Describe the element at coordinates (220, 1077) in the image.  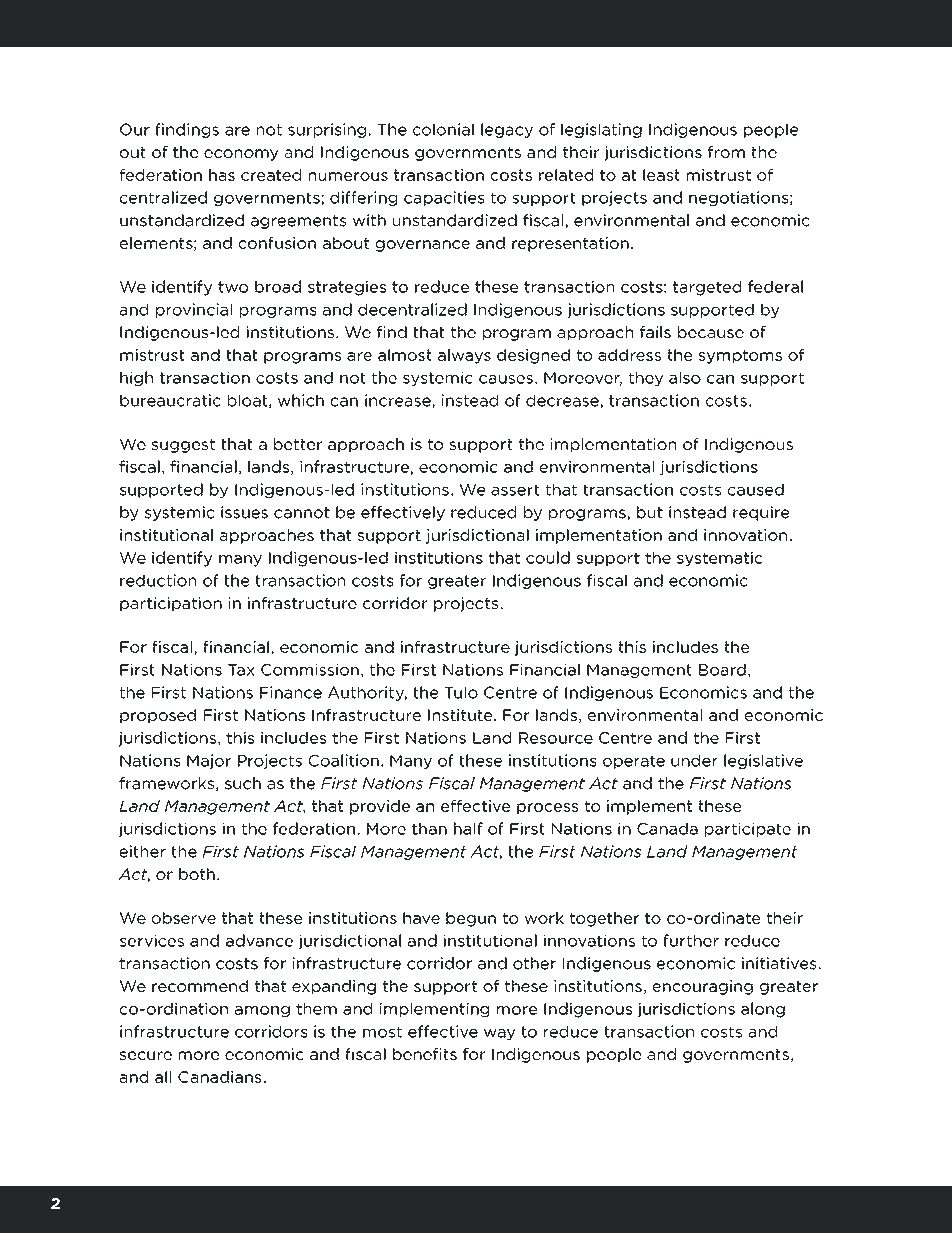
I see `Canadians` at that location.
